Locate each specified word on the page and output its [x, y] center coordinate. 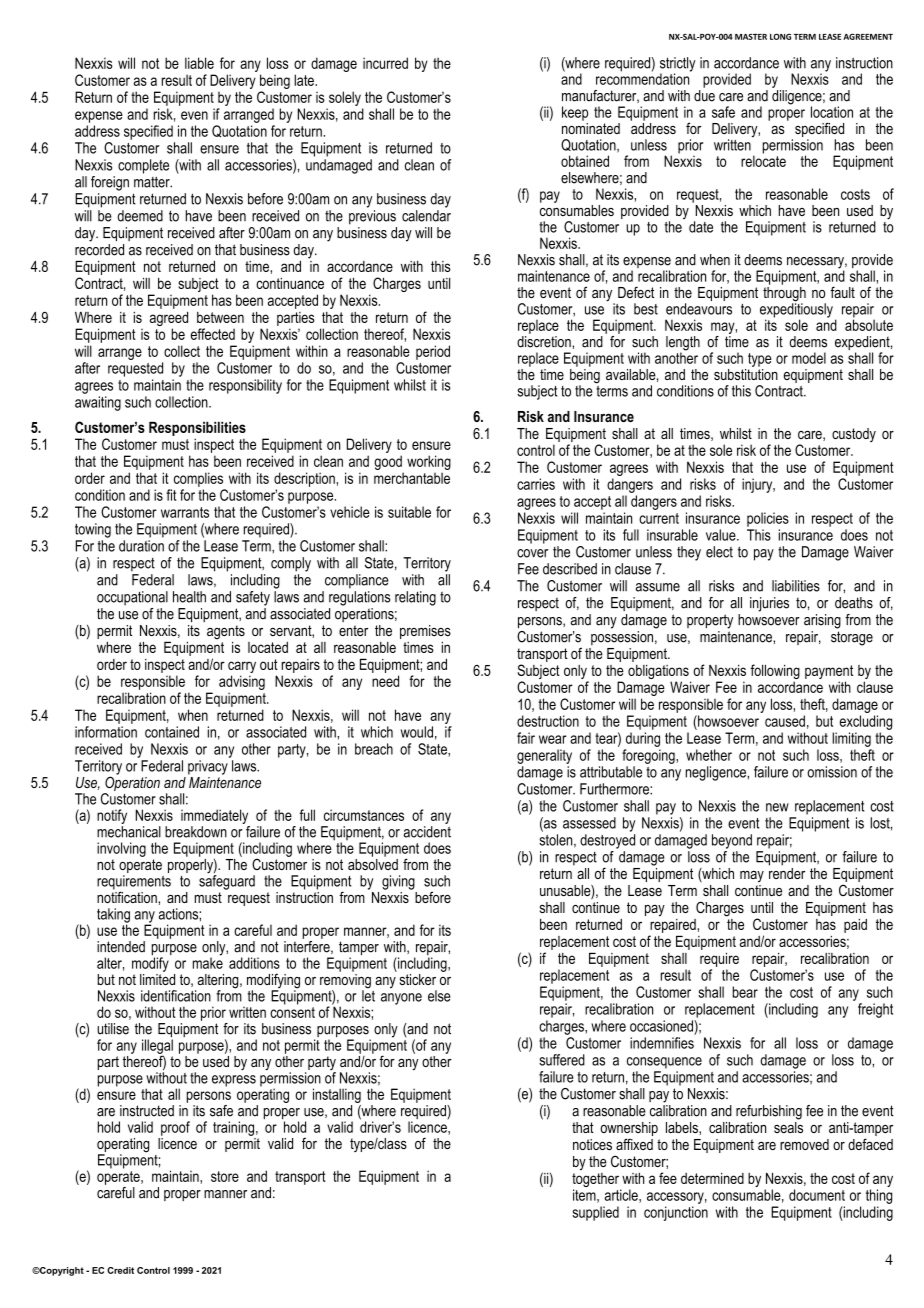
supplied [595, 1213]
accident [427, 832]
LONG [780, 36]
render [787, 873]
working [429, 462]
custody [854, 435]
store [225, 1176]
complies [198, 479]
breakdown [196, 832]
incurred [385, 63]
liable [199, 63]
